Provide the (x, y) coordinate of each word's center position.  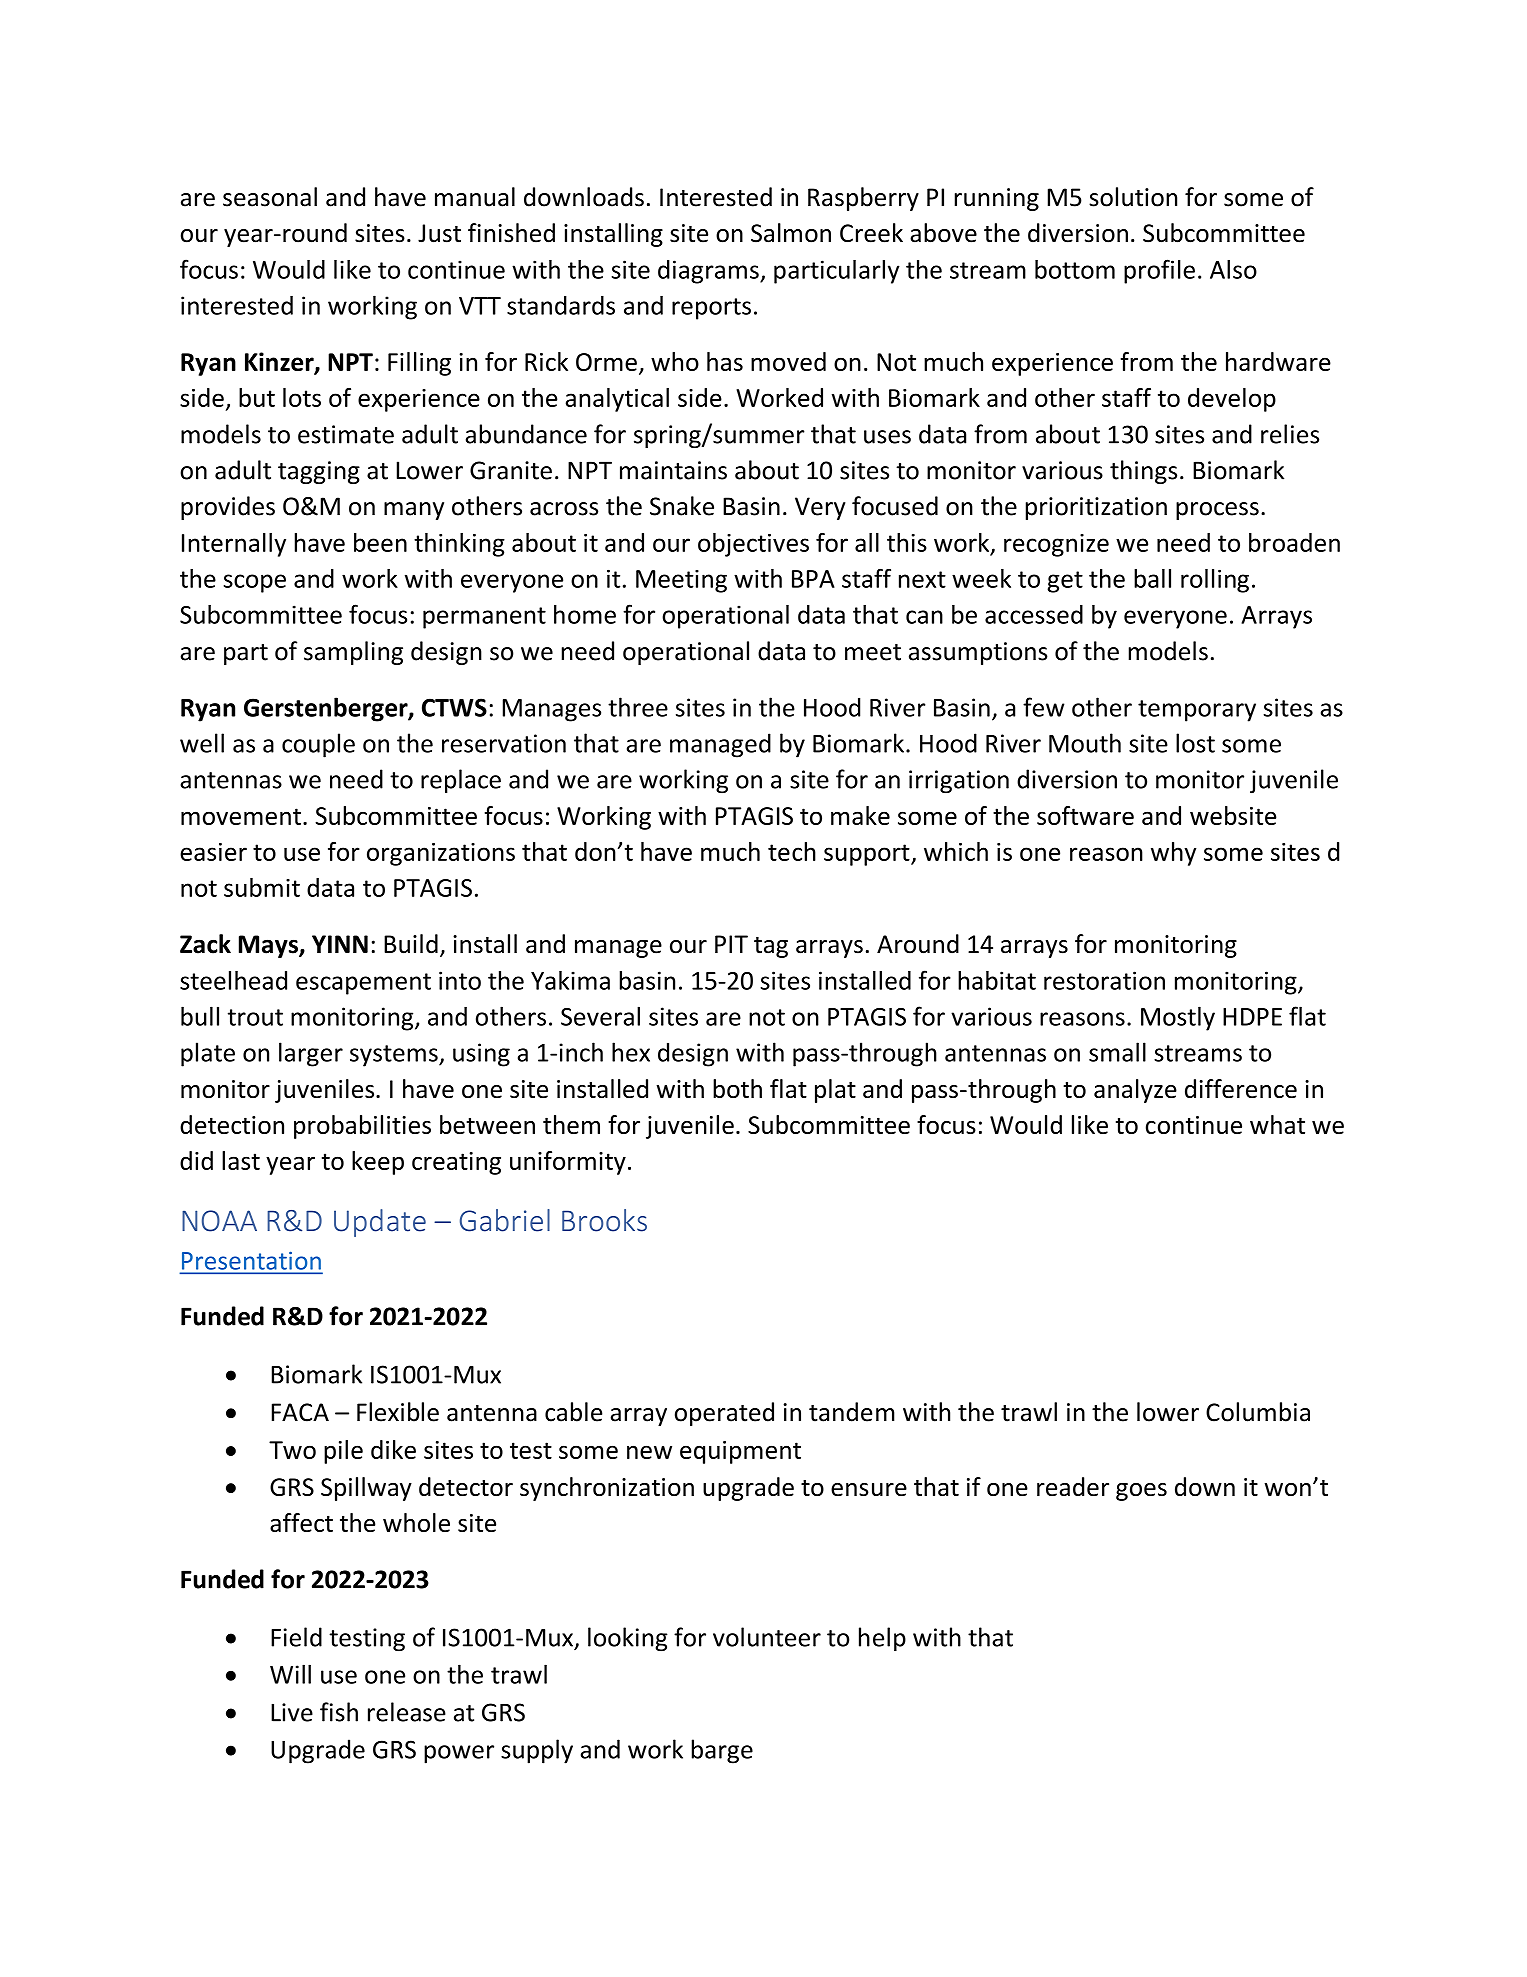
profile (1159, 271)
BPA (813, 579)
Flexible (398, 1412)
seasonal (270, 197)
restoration (1104, 980)
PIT (731, 944)
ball (1152, 578)
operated (724, 1414)
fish (339, 1712)
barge (722, 1751)
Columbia (1258, 1412)
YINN (340, 944)
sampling (353, 653)
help (882, 1639)
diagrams (709, 272)
